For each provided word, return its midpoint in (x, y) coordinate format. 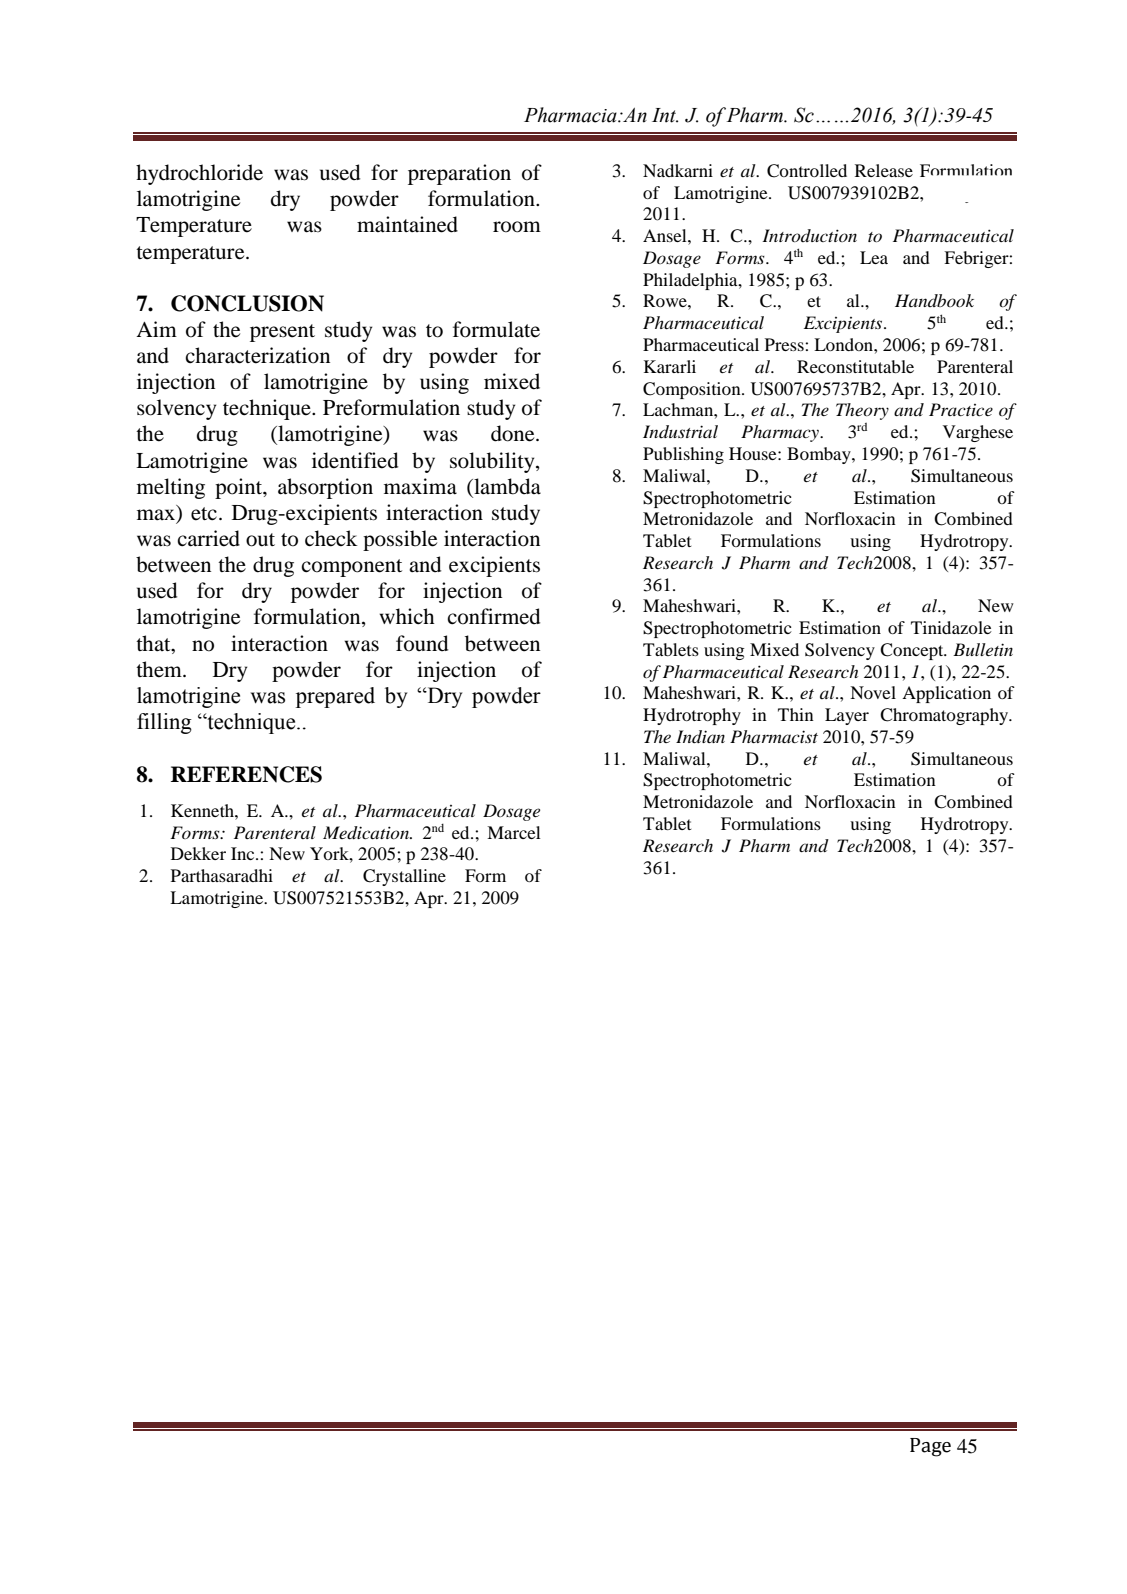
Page (930, 1447)
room (517, 227)
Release (884, 170)
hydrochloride (199, 174)
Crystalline (404, 877)
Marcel (514, 832)
